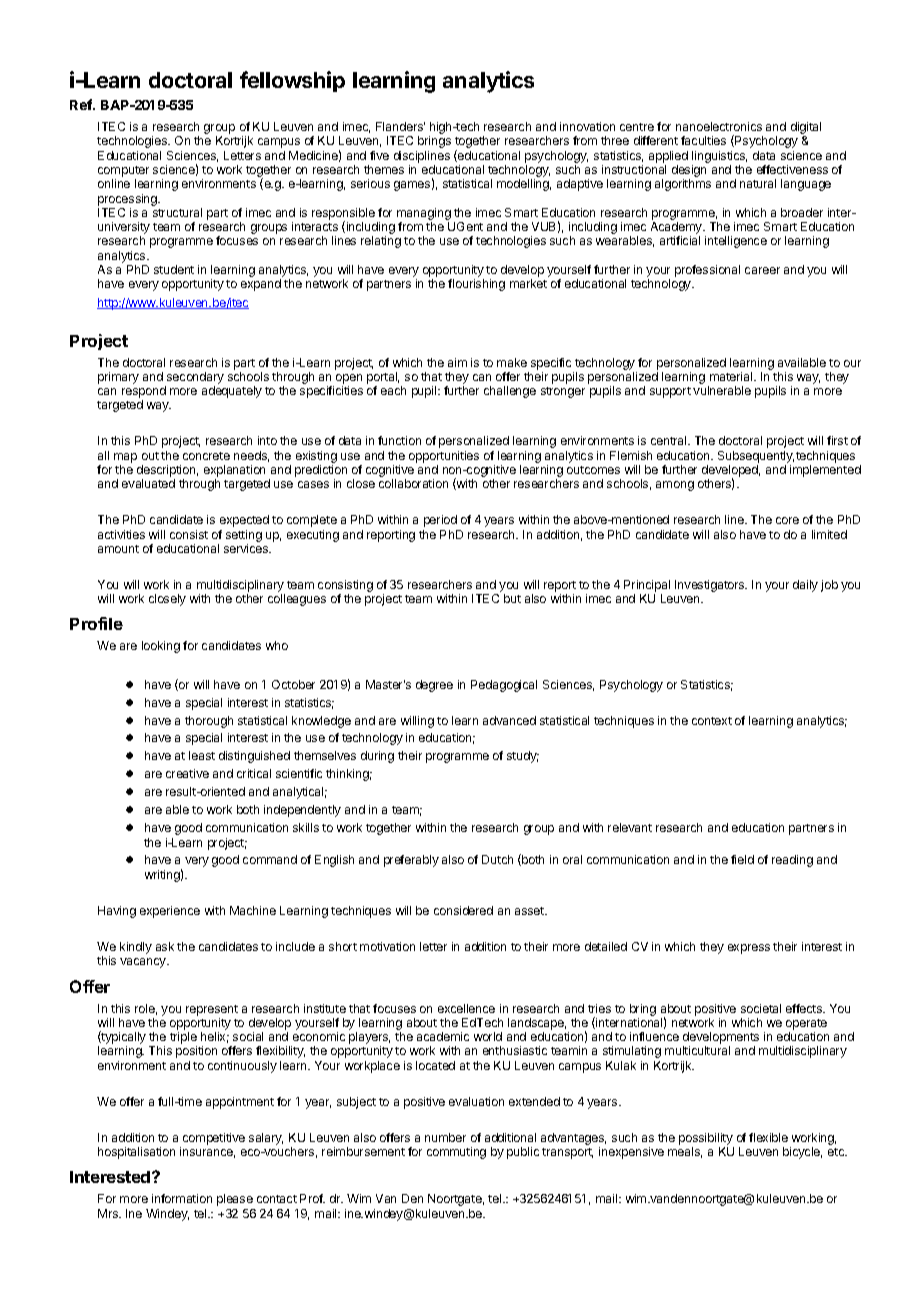  I want to click on information, so click(182, 1198).
